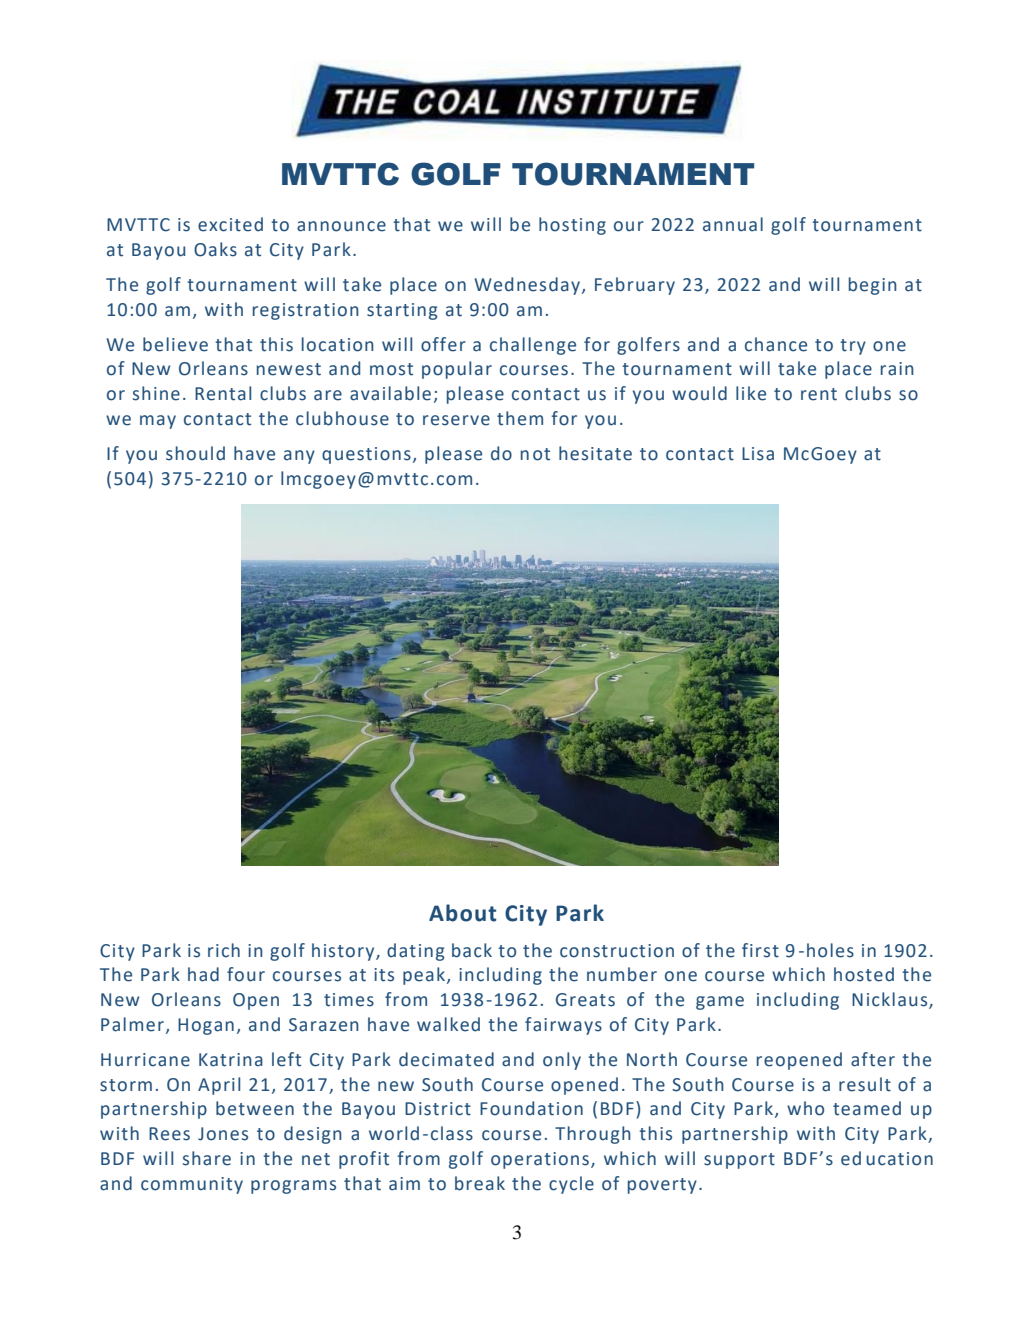 This image has height=1338, width=1034. I want to click on hesitate, so click(595, 453).
